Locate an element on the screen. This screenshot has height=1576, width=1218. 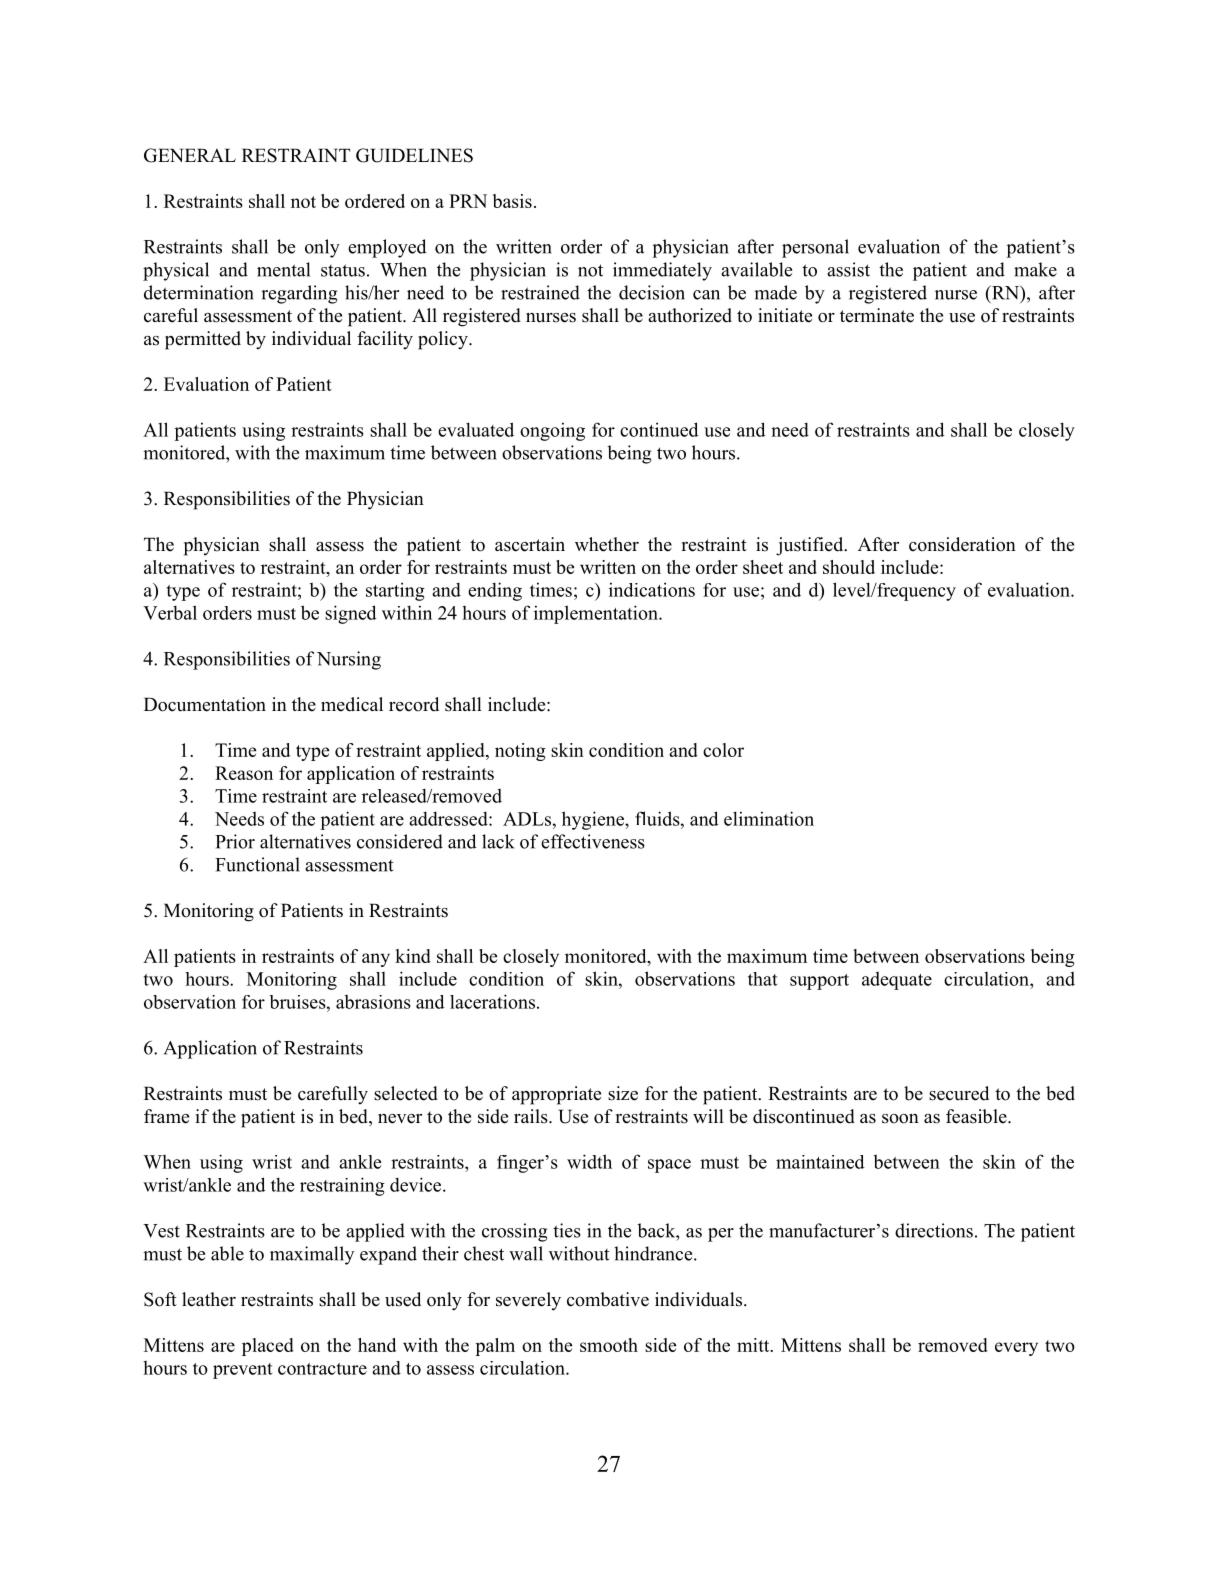
assist is located at coordinates (848, 269).
